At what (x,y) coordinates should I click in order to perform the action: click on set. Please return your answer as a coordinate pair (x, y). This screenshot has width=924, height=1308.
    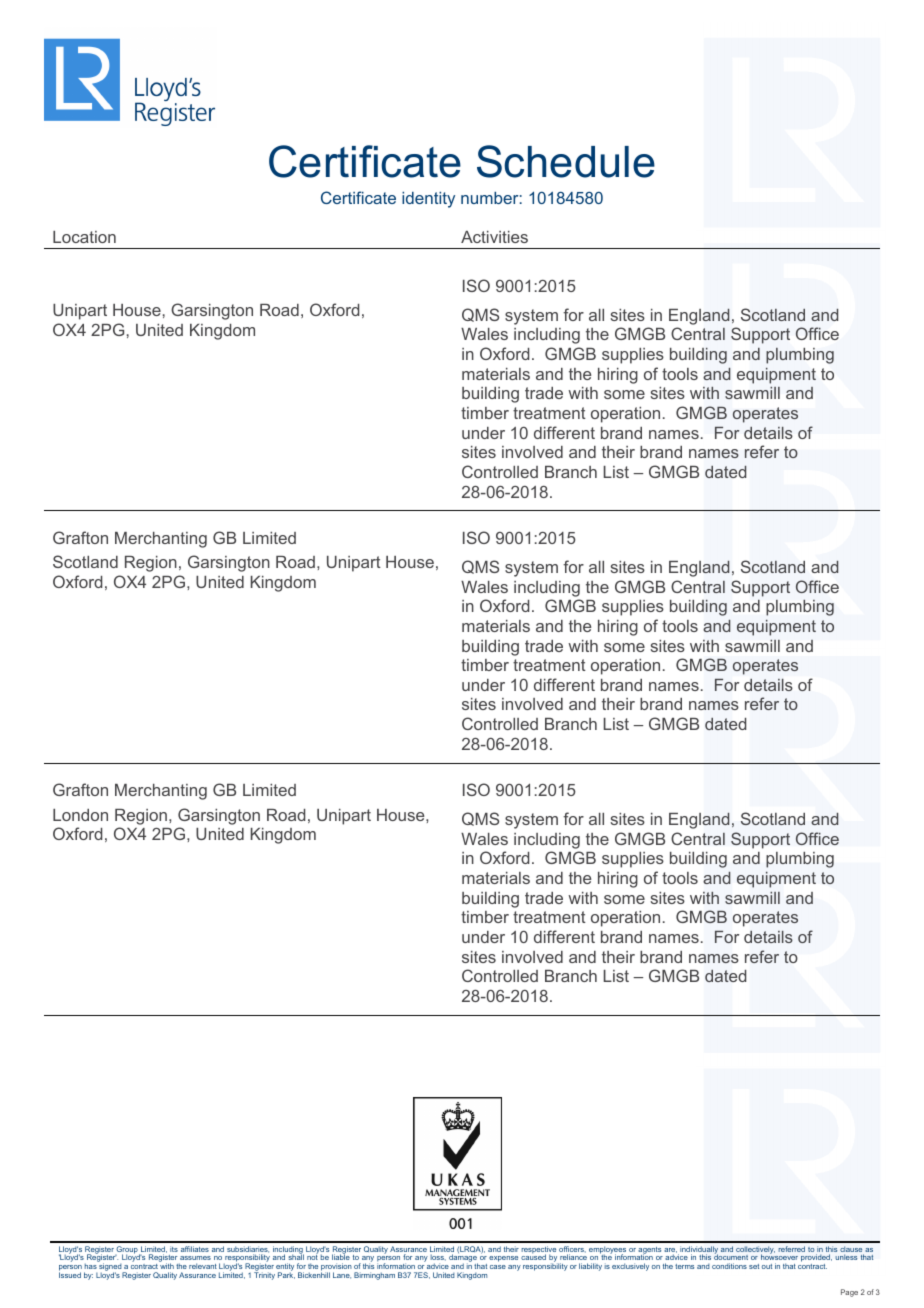
    Looking at the image, I should click on (754, 1266).
